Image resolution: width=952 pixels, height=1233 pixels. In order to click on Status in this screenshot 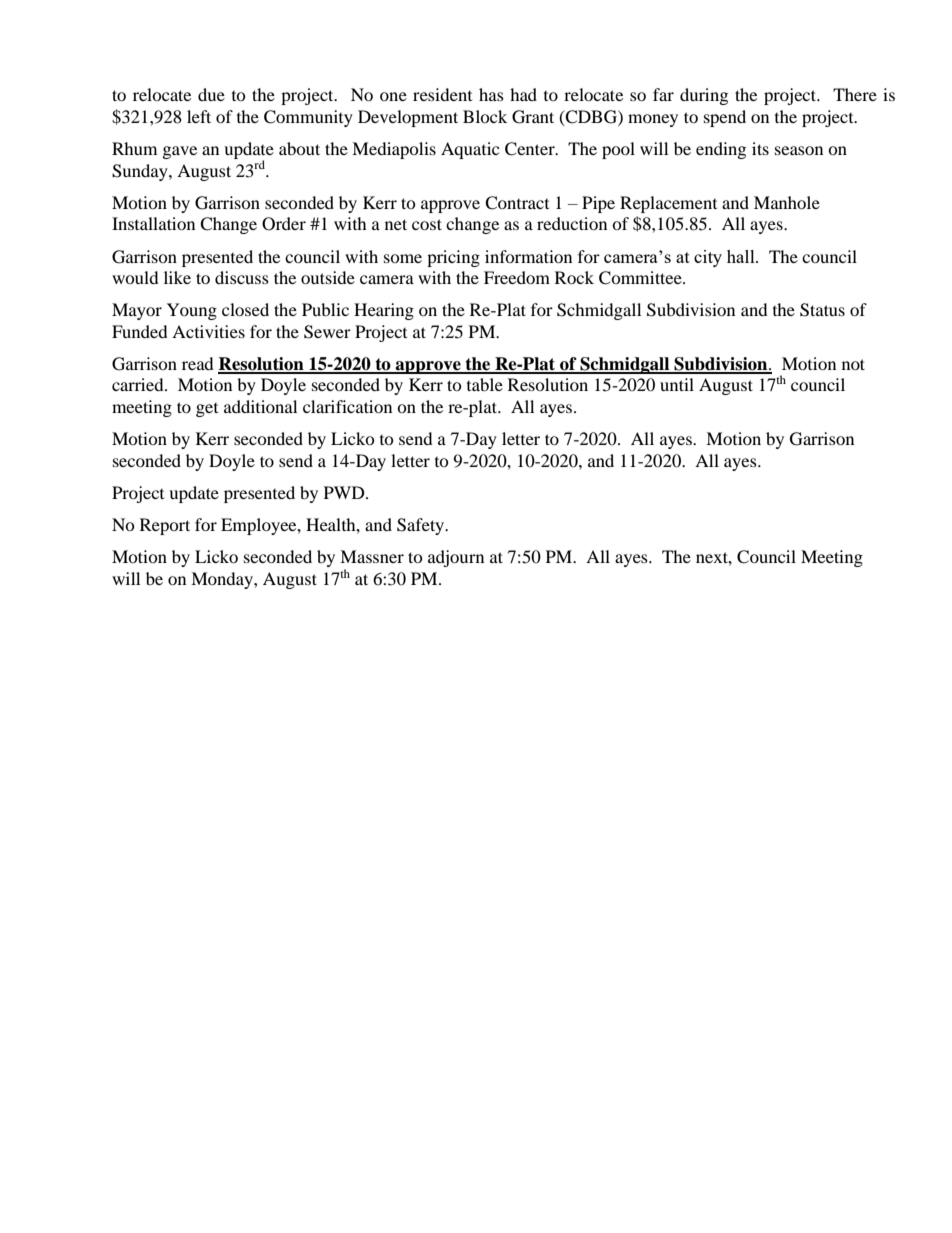, I will do `click(822, 310)`.
